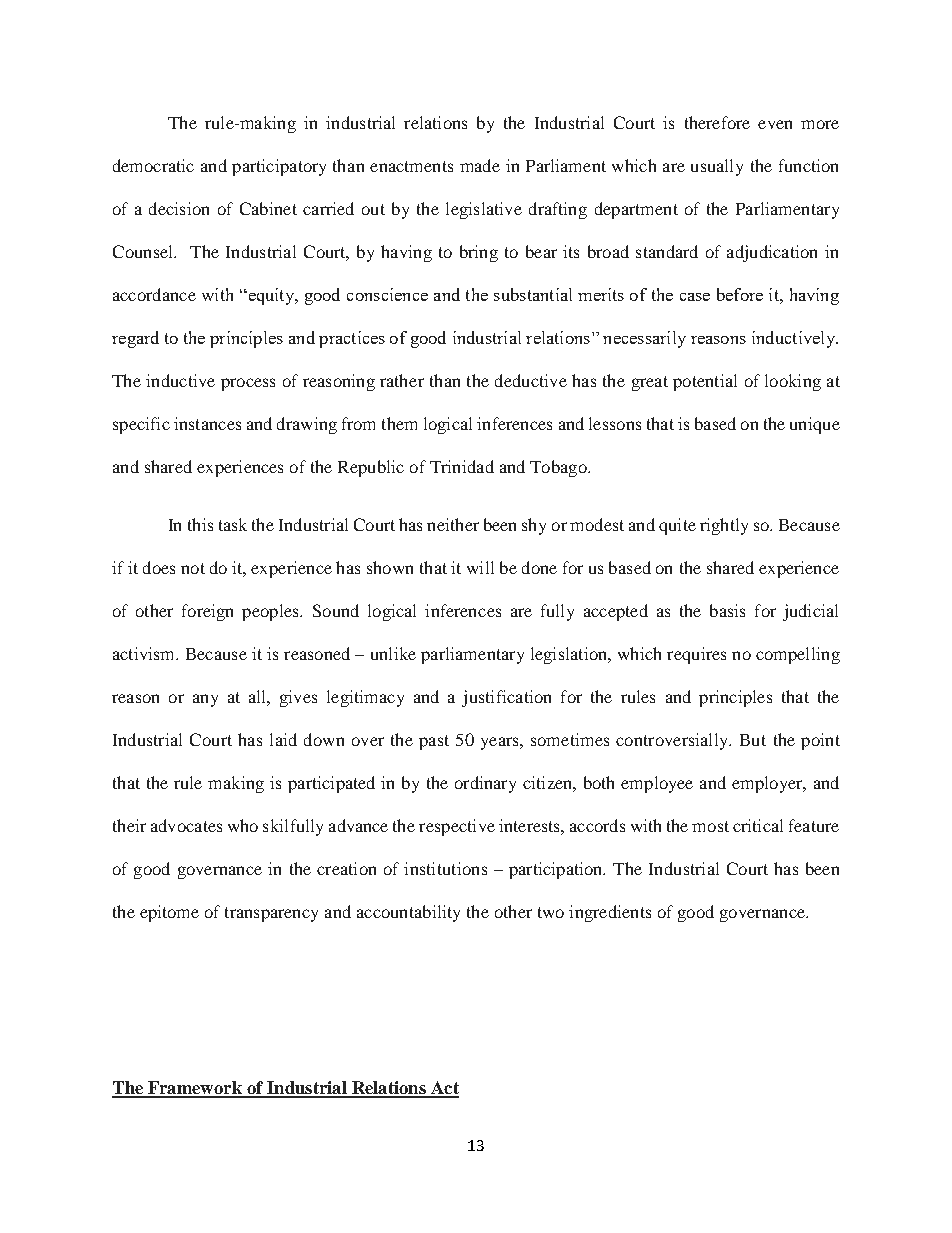 This document has height=1233, width=952. What do you see at coordinates (408, 913) in the document?
I see `accountability` at bounding box center [408, 913].
